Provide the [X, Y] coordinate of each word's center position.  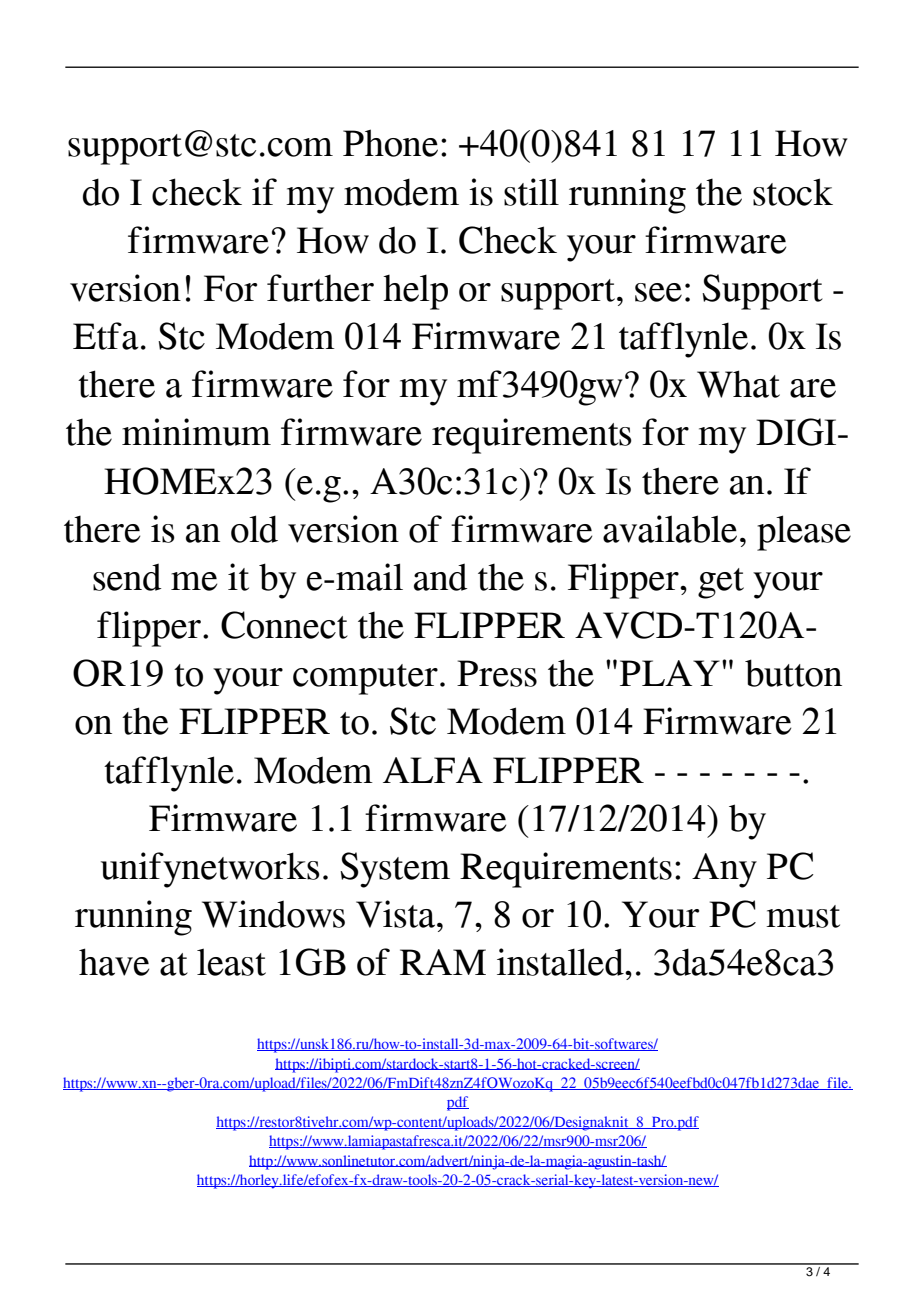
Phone [390, 143]
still [531, 192]
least [231, 962]
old [254, 529]
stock [793, 192]
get [721, 583]
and [440, 577]
